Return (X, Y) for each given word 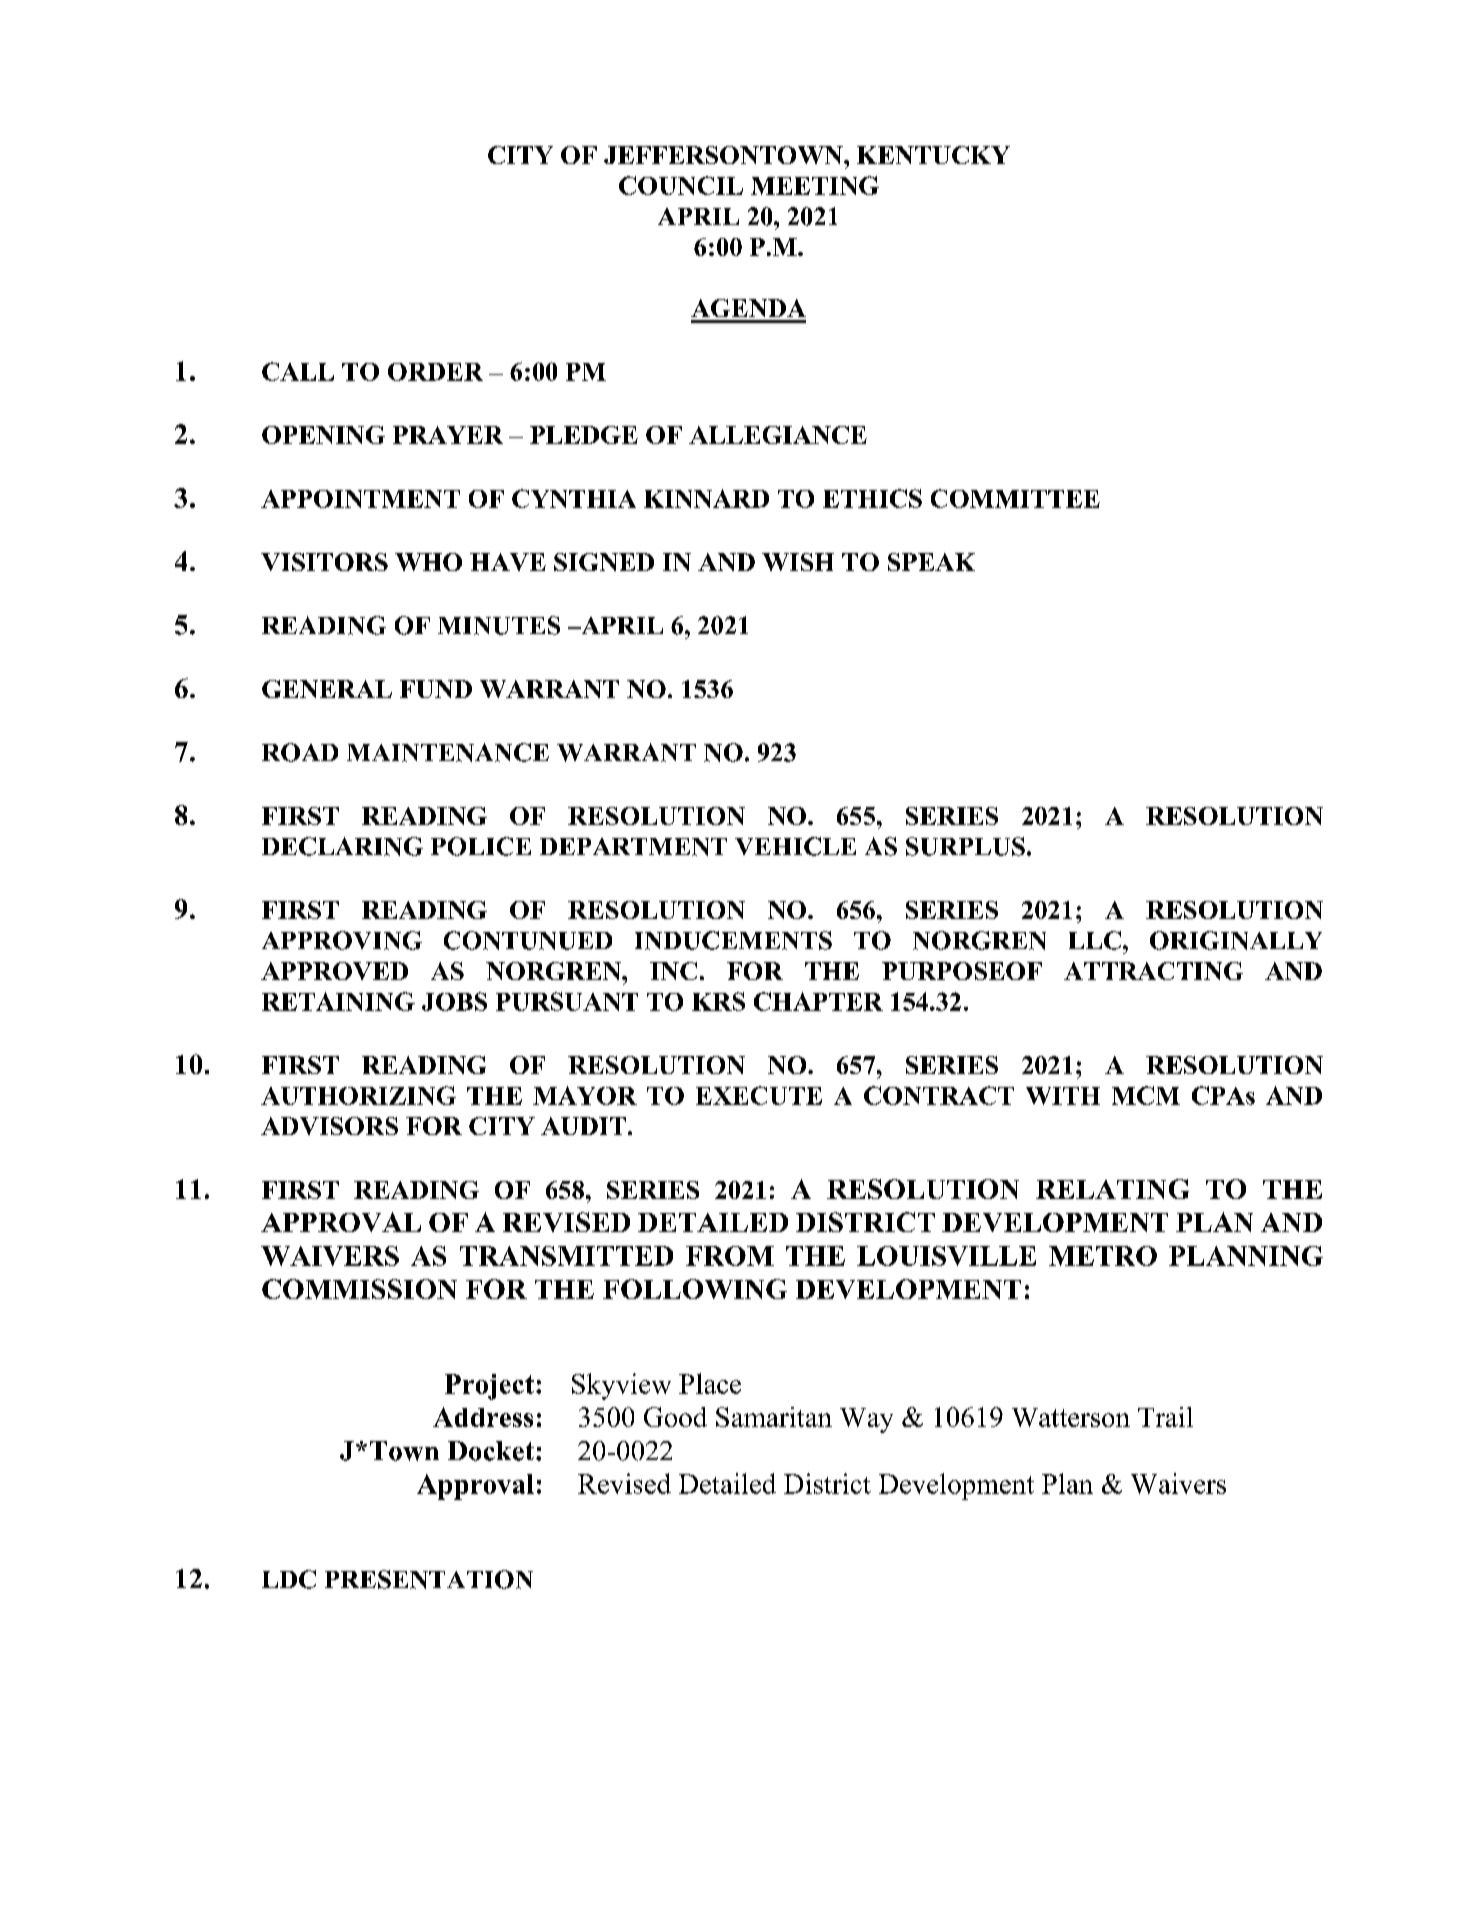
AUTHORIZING (358, 1095)
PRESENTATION (429, 1579)
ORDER (435, 372)
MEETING (815, 185)
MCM (1146, 1095)
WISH (798, 562)
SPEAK (931, 562)
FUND (436, 689)
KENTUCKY (933, 155)
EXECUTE (759, 1095)
